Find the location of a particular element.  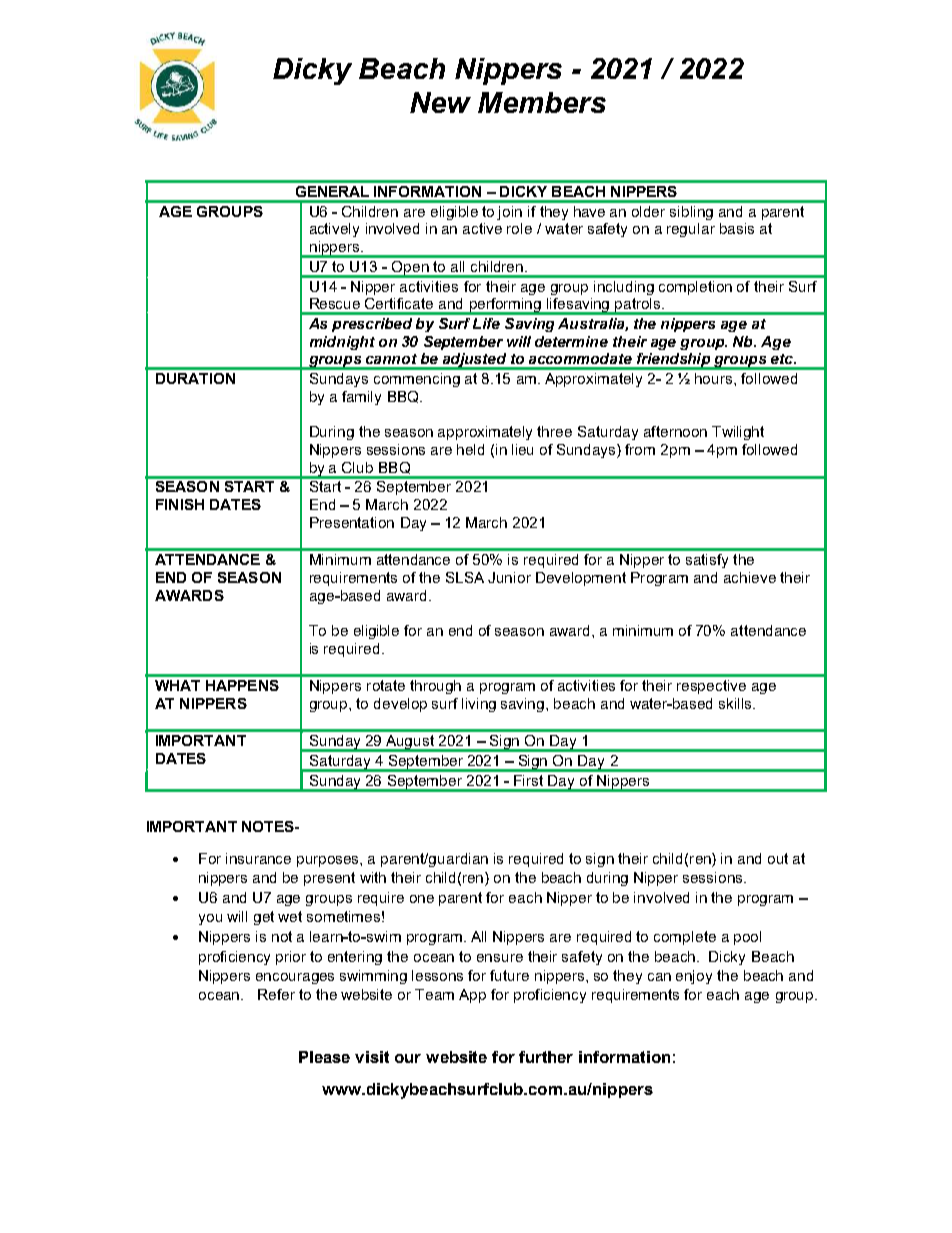

Members is located at coordinates (542, 102).
